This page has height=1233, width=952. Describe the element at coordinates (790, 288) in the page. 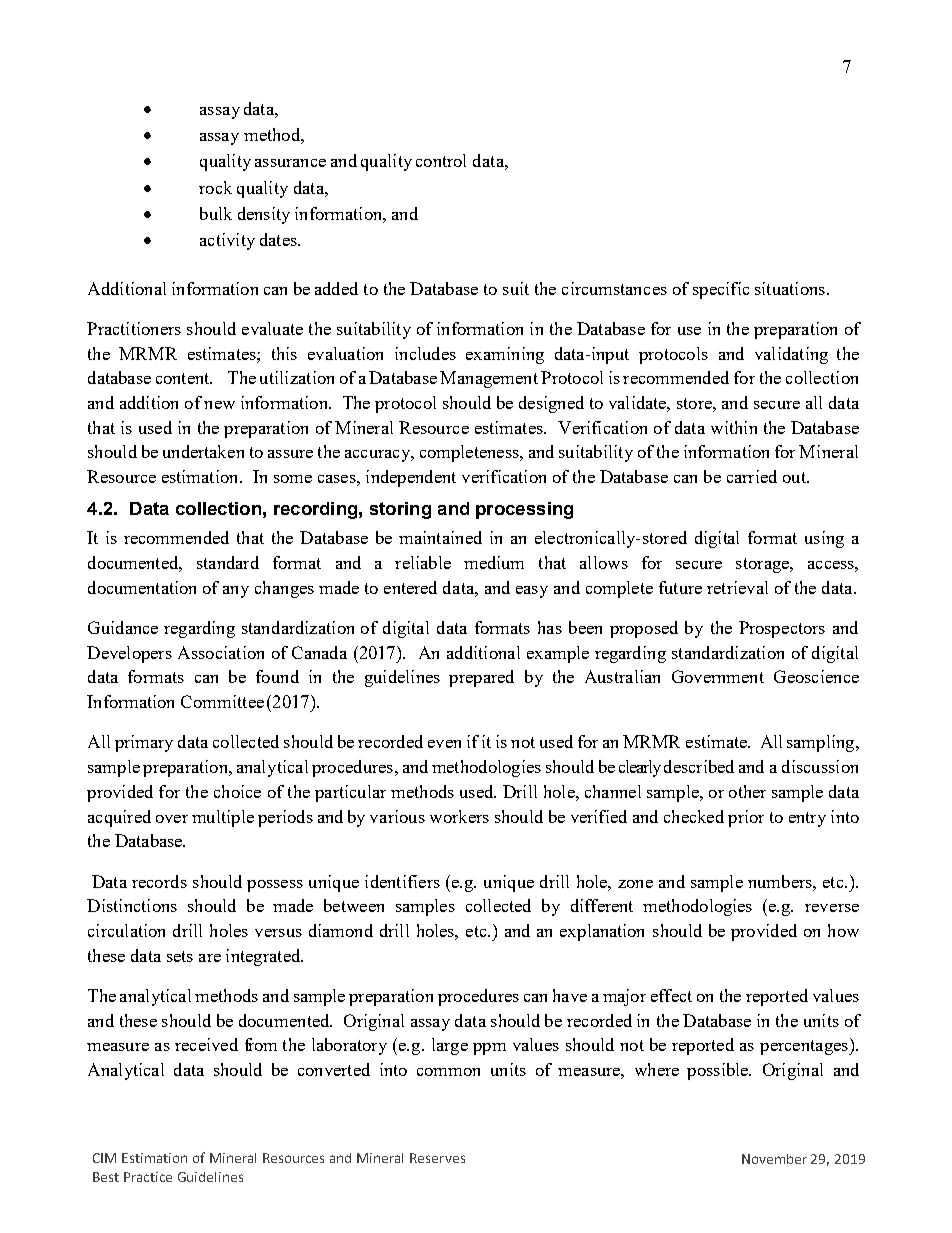

I see `situations` at that location.
